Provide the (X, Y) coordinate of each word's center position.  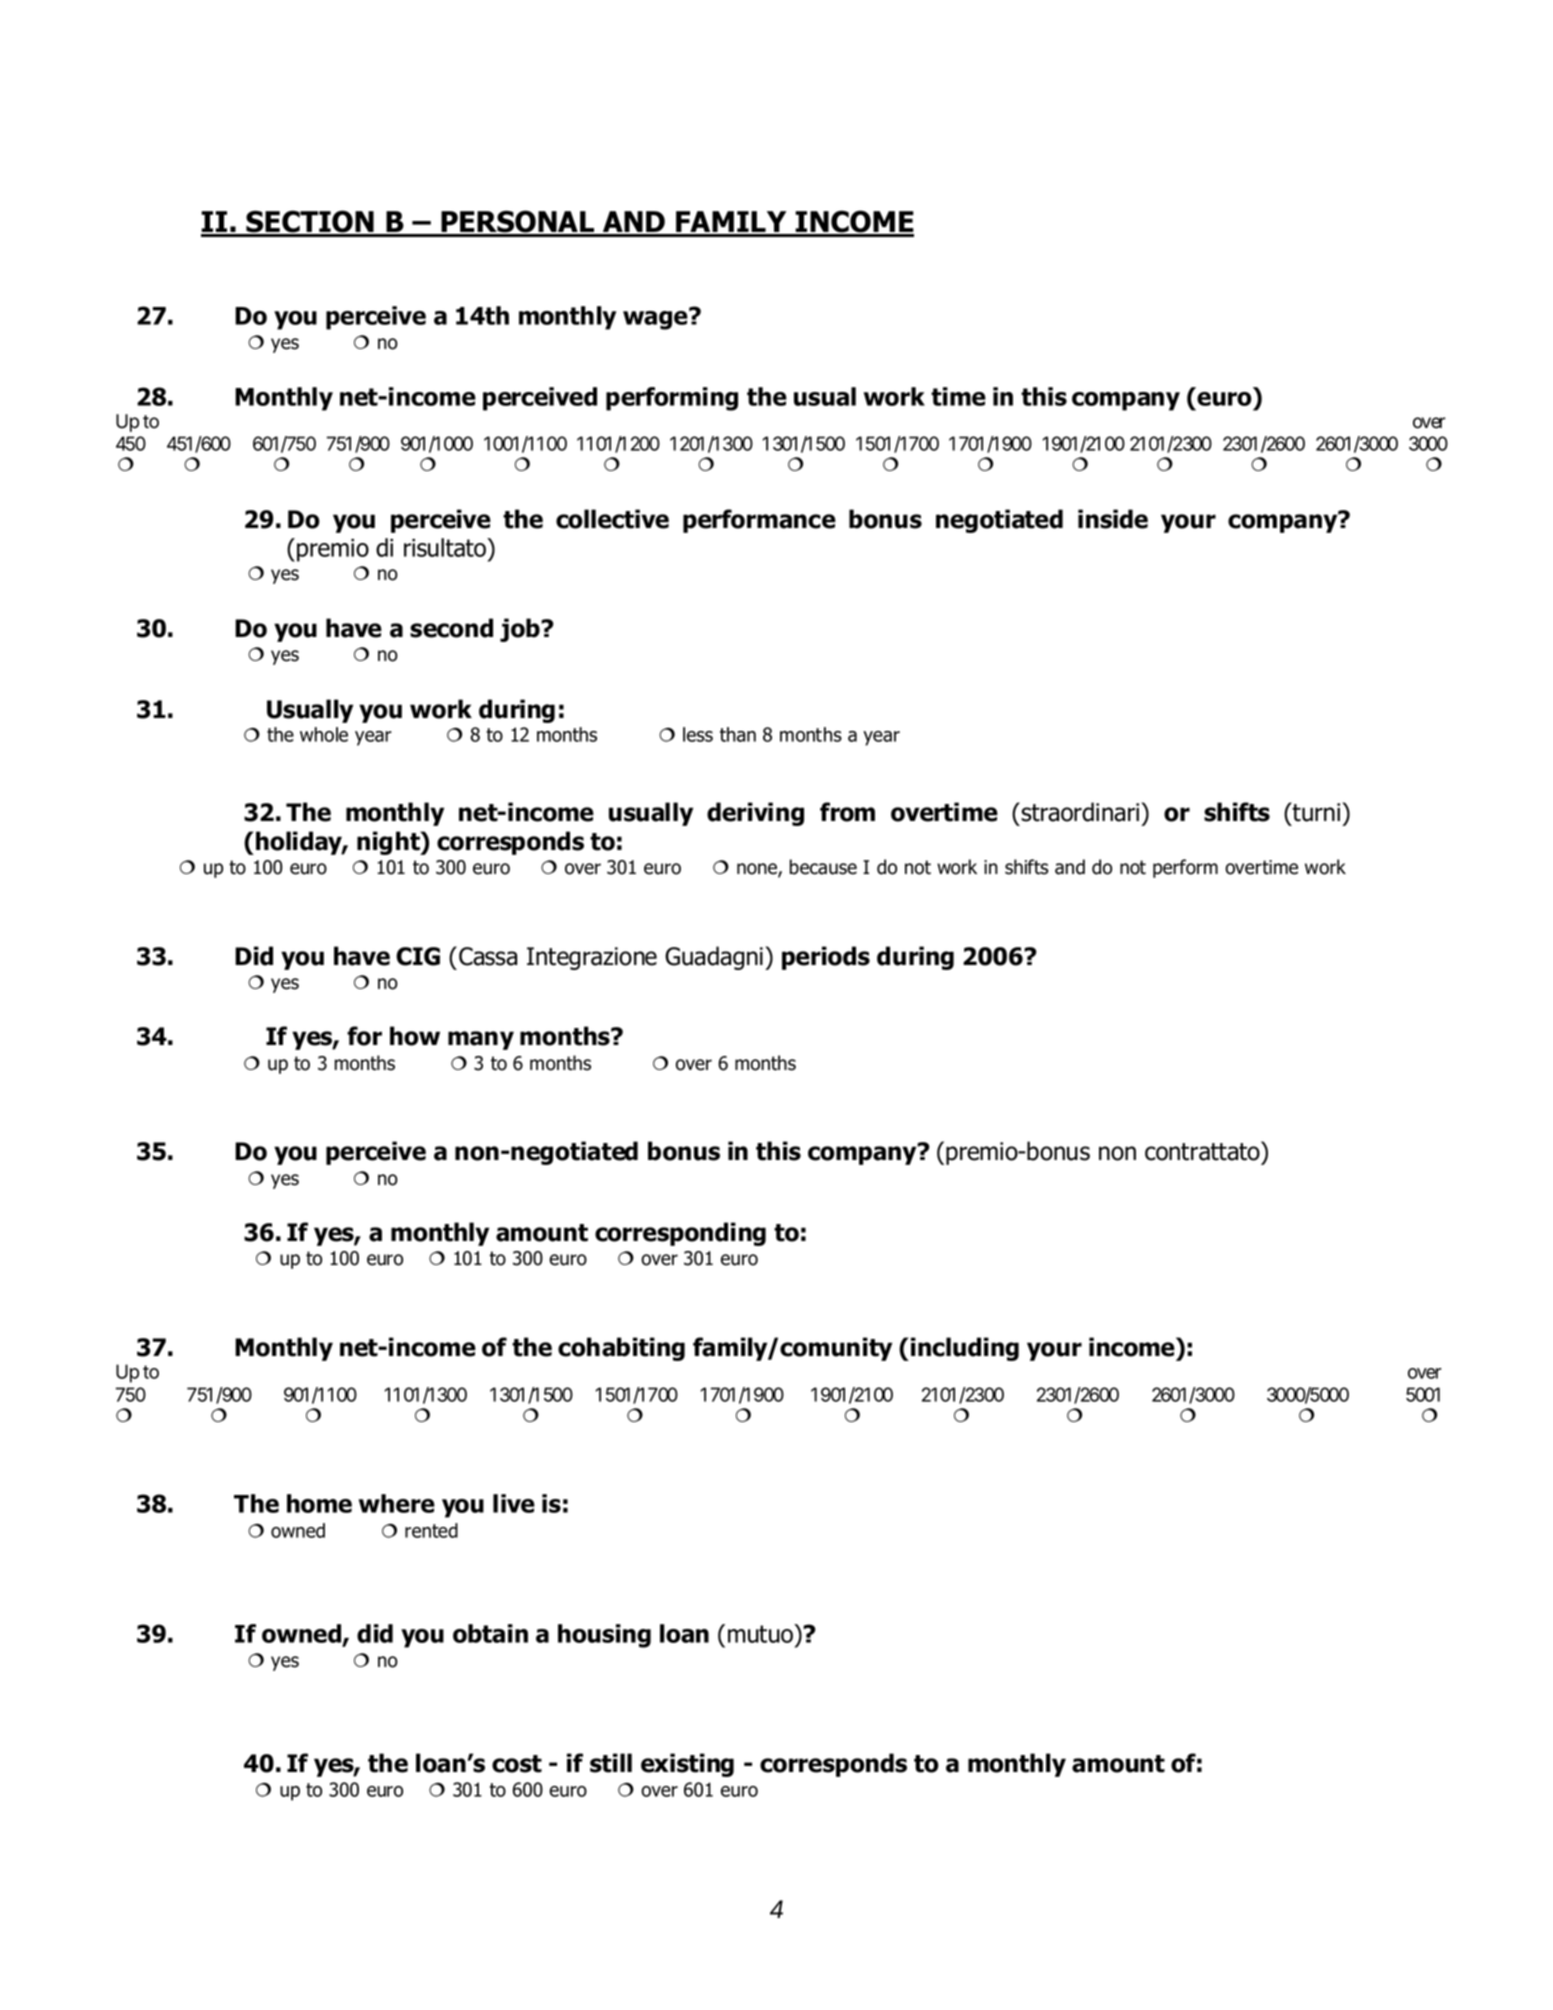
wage (656, 319)
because (823, 867)
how (415, 1036)
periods (826, 958)
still (611, 1763)
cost (517, 1764)
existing (687, 1765)
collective (612, 519)
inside (1113, 519)
